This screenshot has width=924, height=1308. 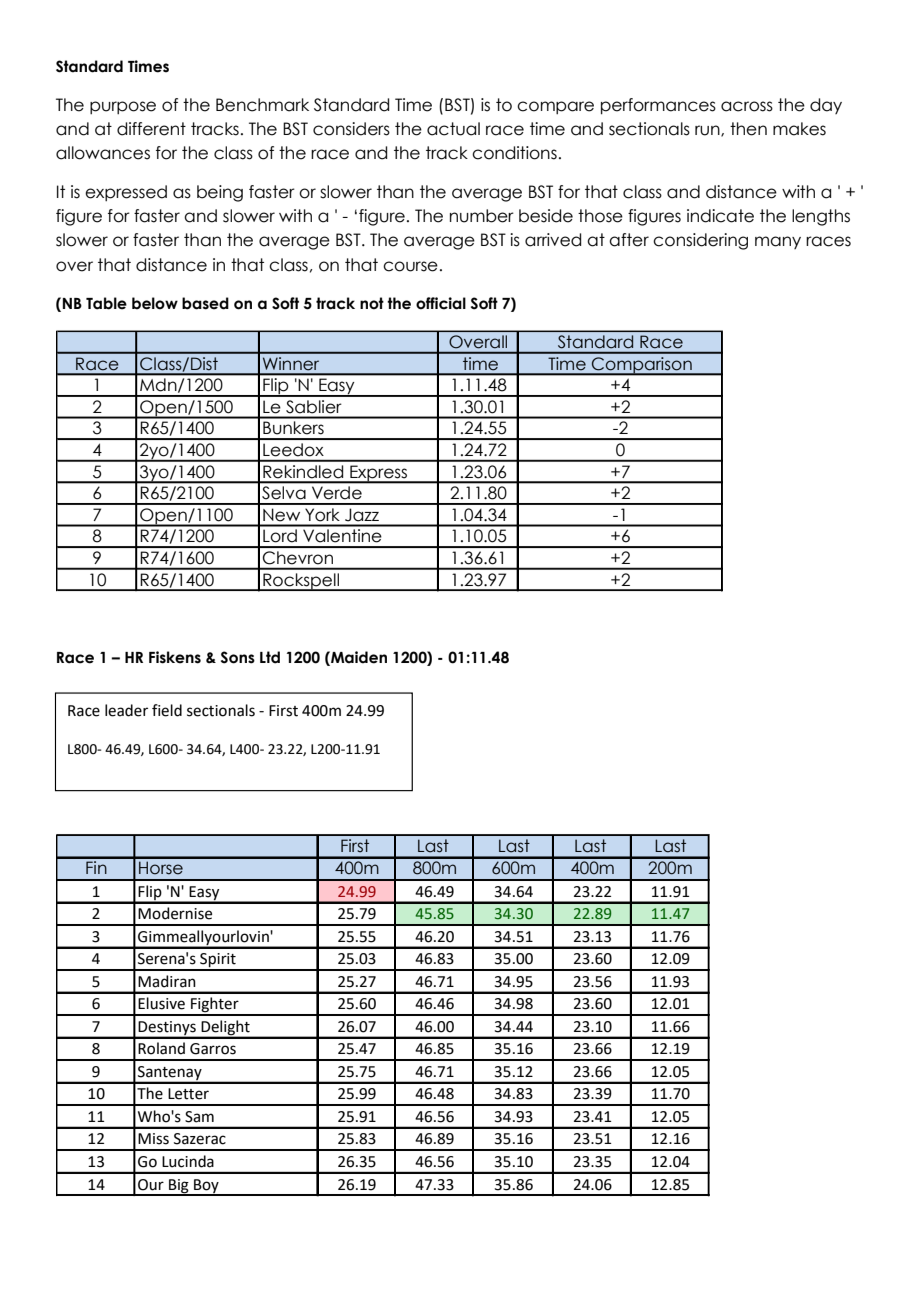 I want to click on many, so click(x=778, y=242).
